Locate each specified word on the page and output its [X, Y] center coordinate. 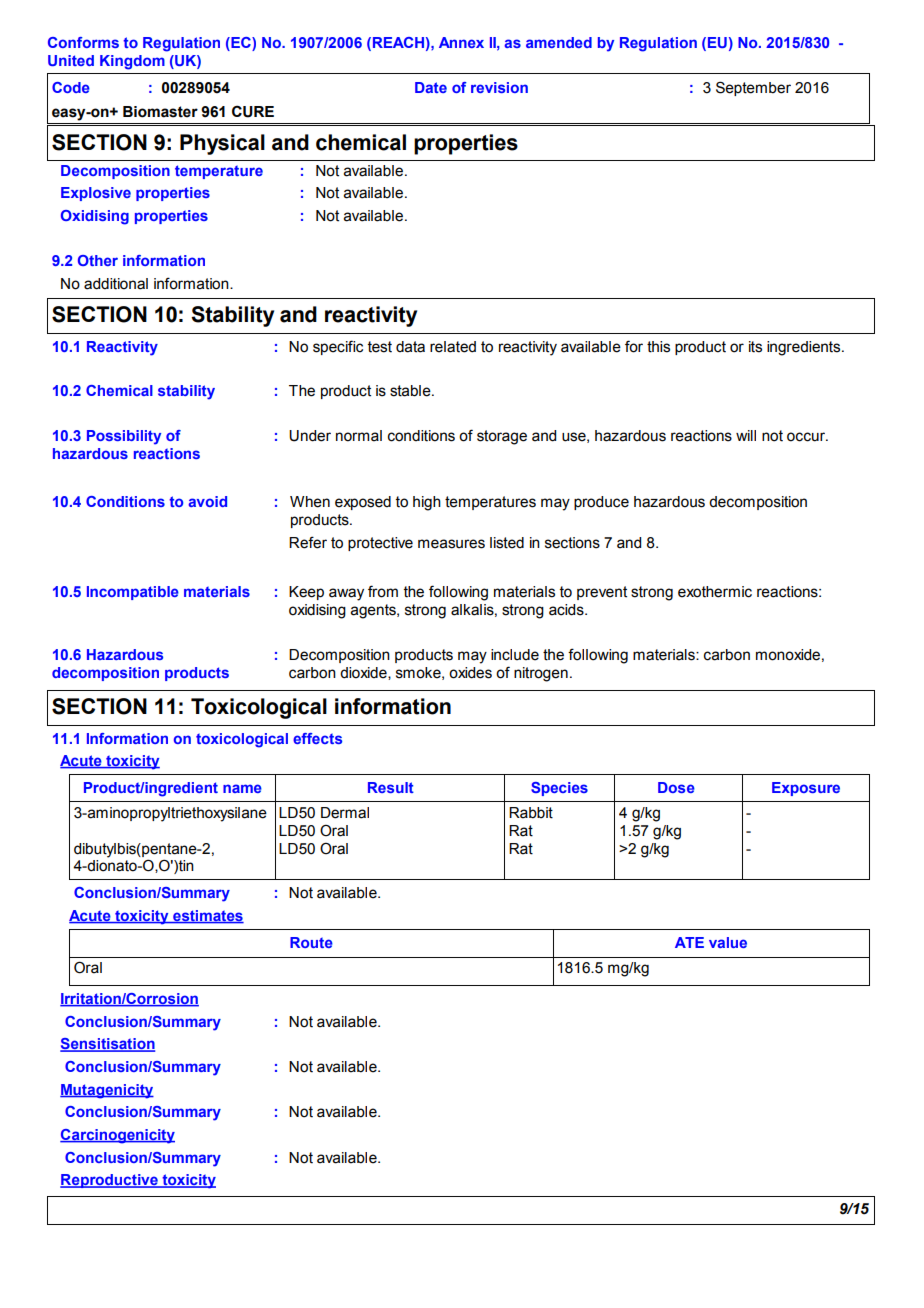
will [746, 435]
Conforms [83, 42]
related [453, 347]
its [755, 347]
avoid [207, 501]
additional [116, 284]
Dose [676, 787]
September [753, 88]
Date [431, 87]
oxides [470, 673]
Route [311, 942]
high [427, 503]
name [242, 788]
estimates [207, 917]
